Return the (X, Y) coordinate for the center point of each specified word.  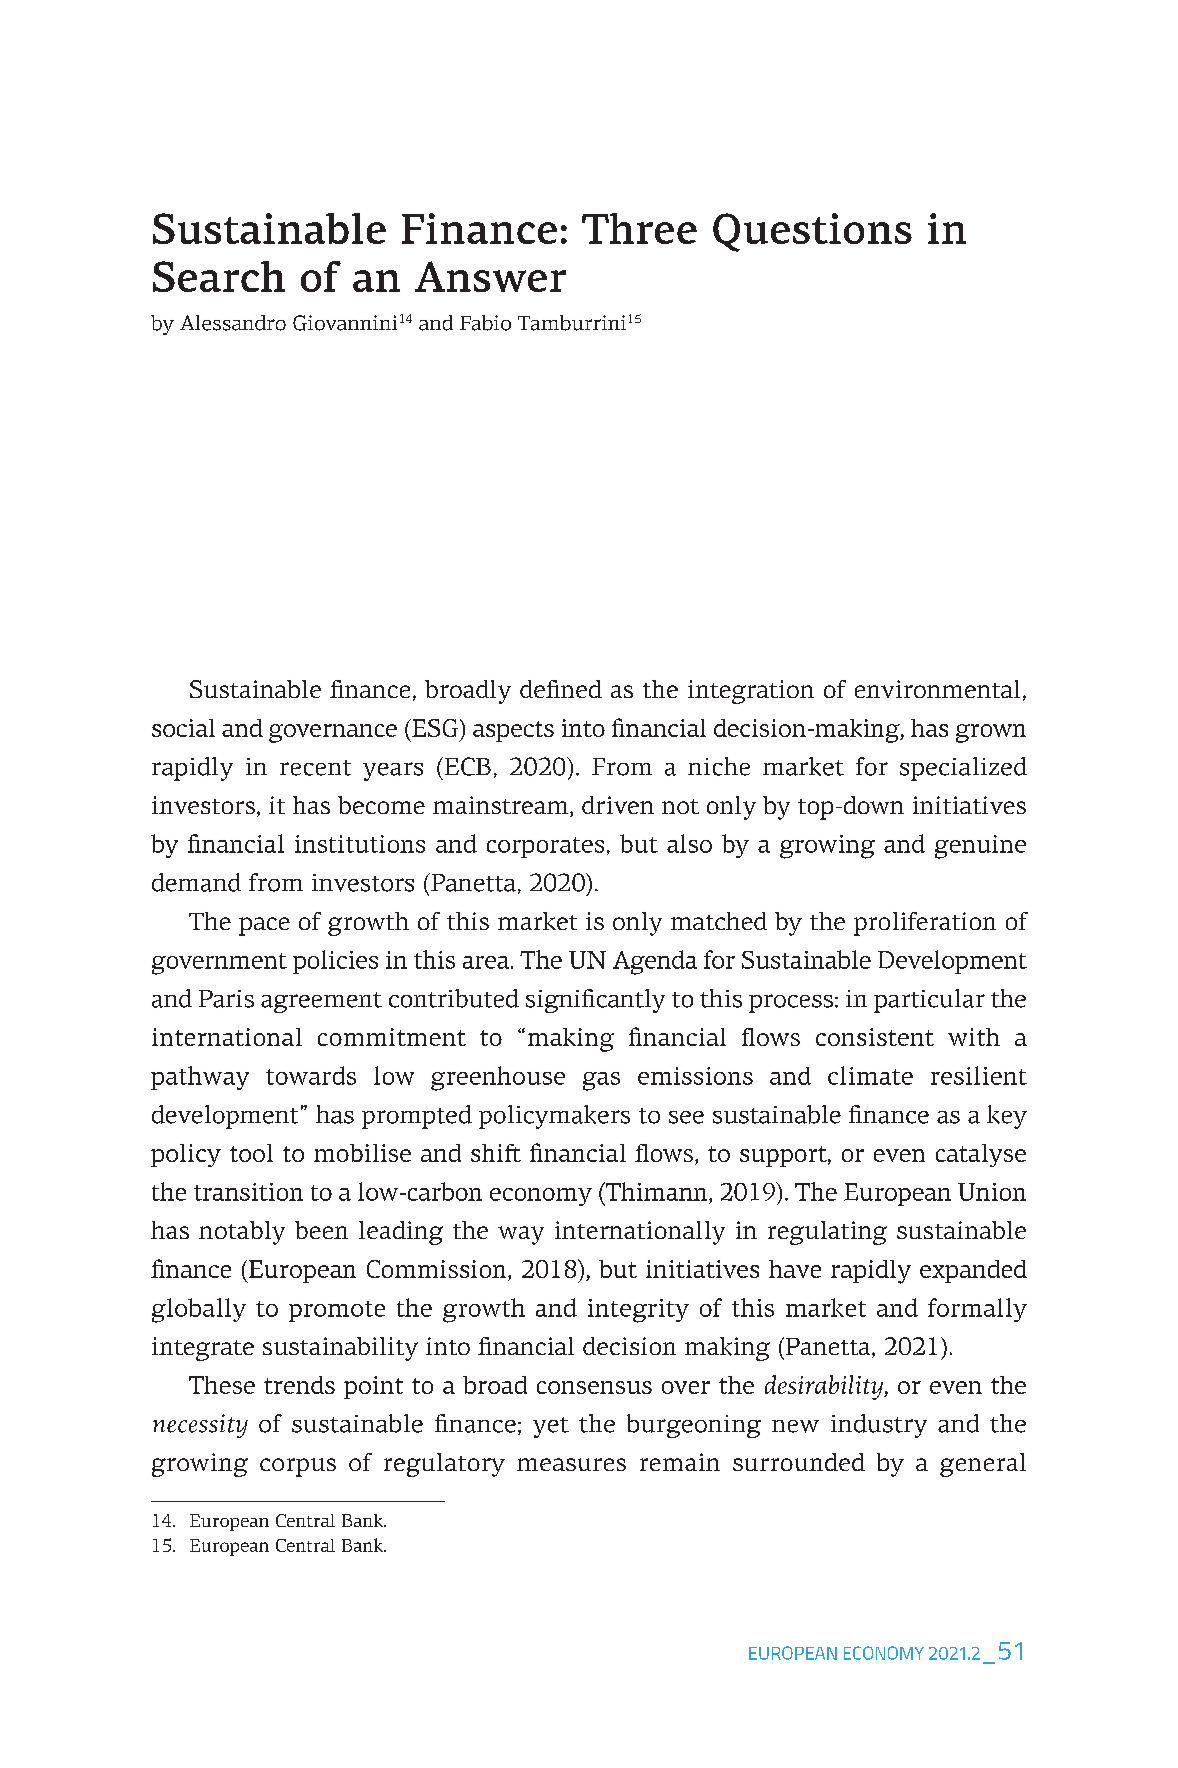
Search (219, 276)
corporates (545, 847)
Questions (812, 232)
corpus (298, 1467)
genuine (980, 847)
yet (551, 1427)
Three (639, 228)
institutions (360, 844)
